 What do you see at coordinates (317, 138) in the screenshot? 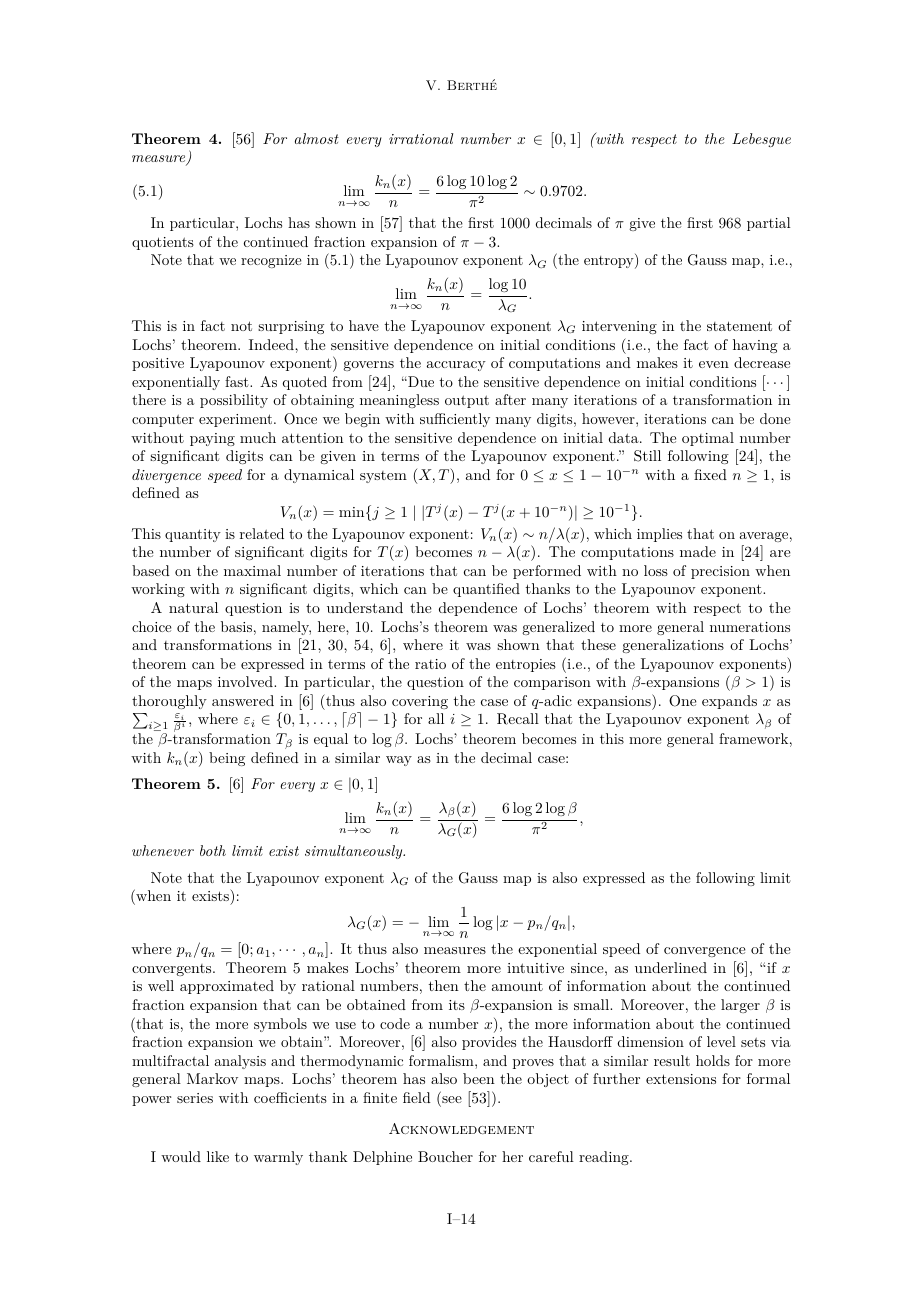
I see `almost` at bounding box center [317, 138].
